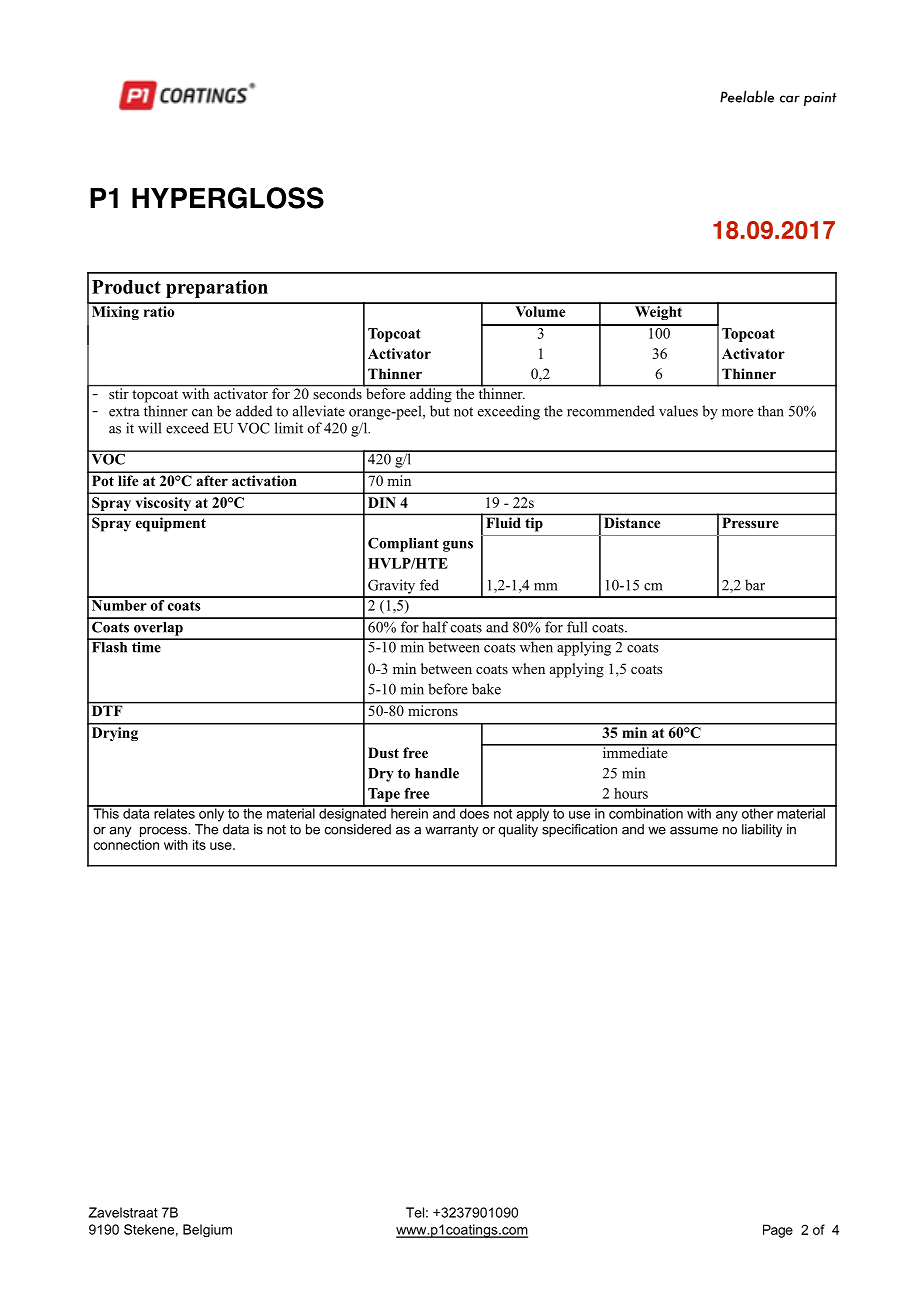 Image resolution: width=924 pixels, height=1308 pixels. What do you see at coordinates (790, 99) in the page?
I see `car` at bounding box center [790, 99].
